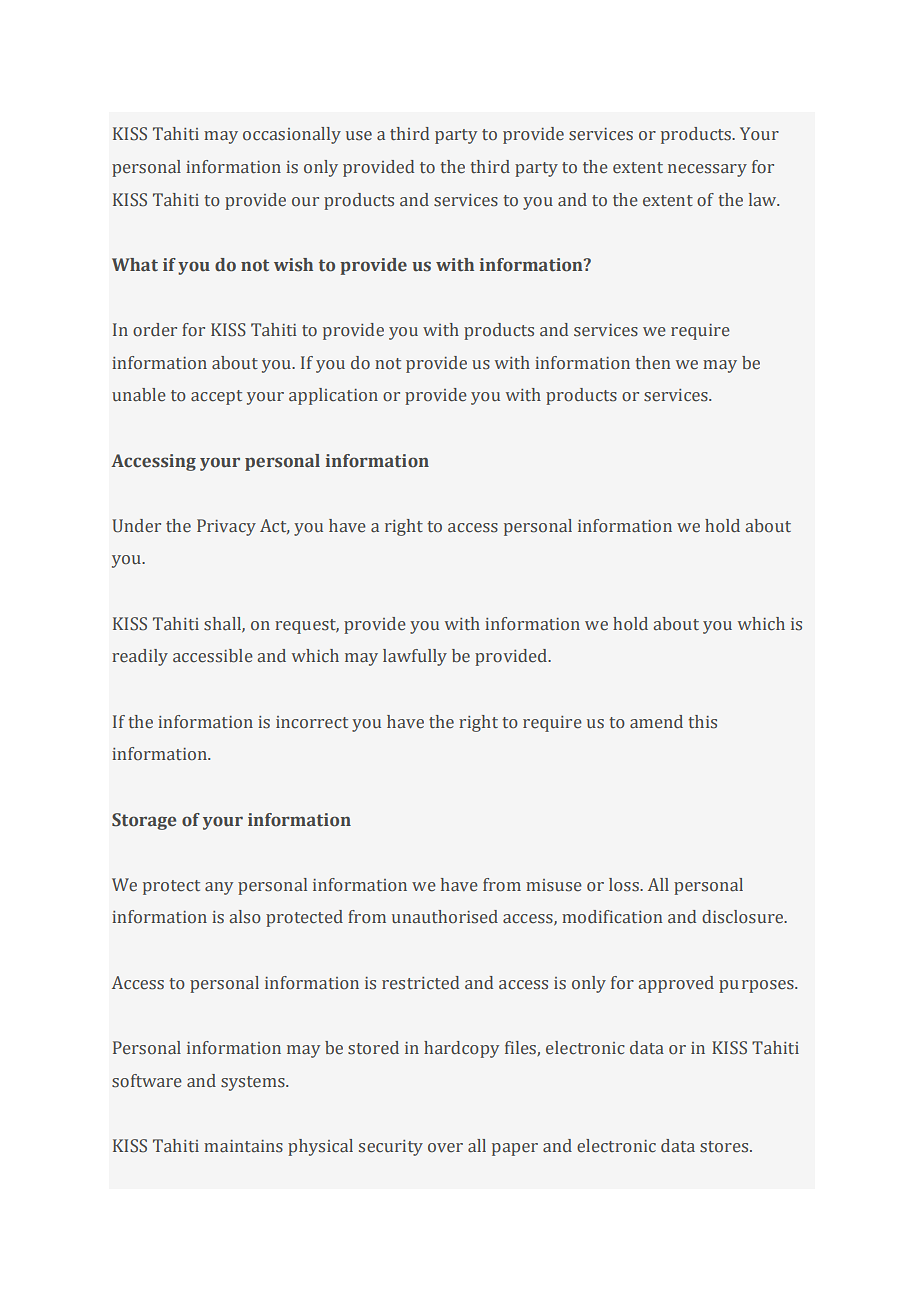 This screenshot has height=1308, width=924. What do you see at coordinates (292, 135) in the screenshot?
I see `occasionally` at bounding box center [292, 135].
